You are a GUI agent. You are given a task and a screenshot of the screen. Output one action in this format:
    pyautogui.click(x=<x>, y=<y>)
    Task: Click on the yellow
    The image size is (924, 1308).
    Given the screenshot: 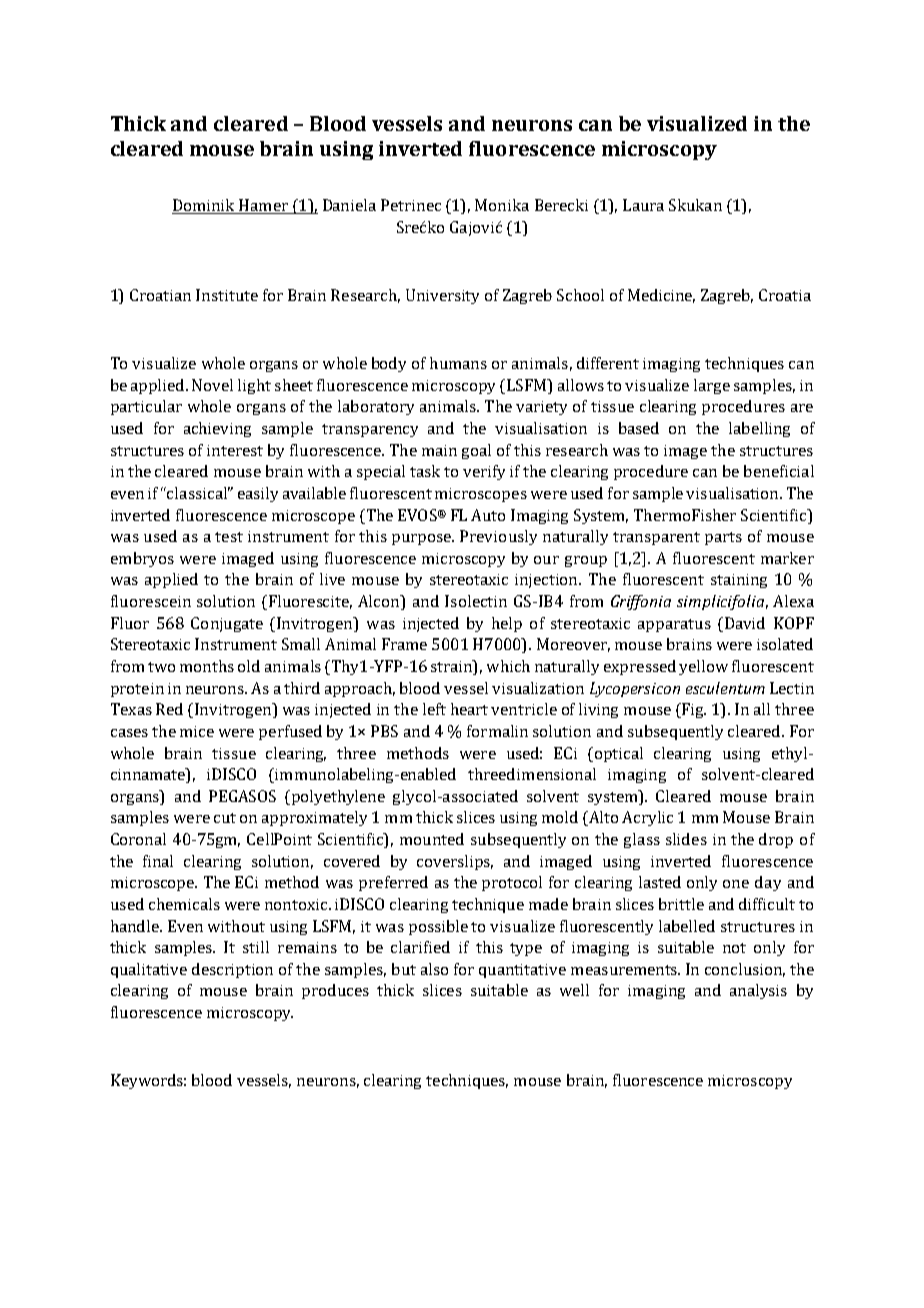 What is the action you would take?
    pyautogui.click(x=703, y=667)
